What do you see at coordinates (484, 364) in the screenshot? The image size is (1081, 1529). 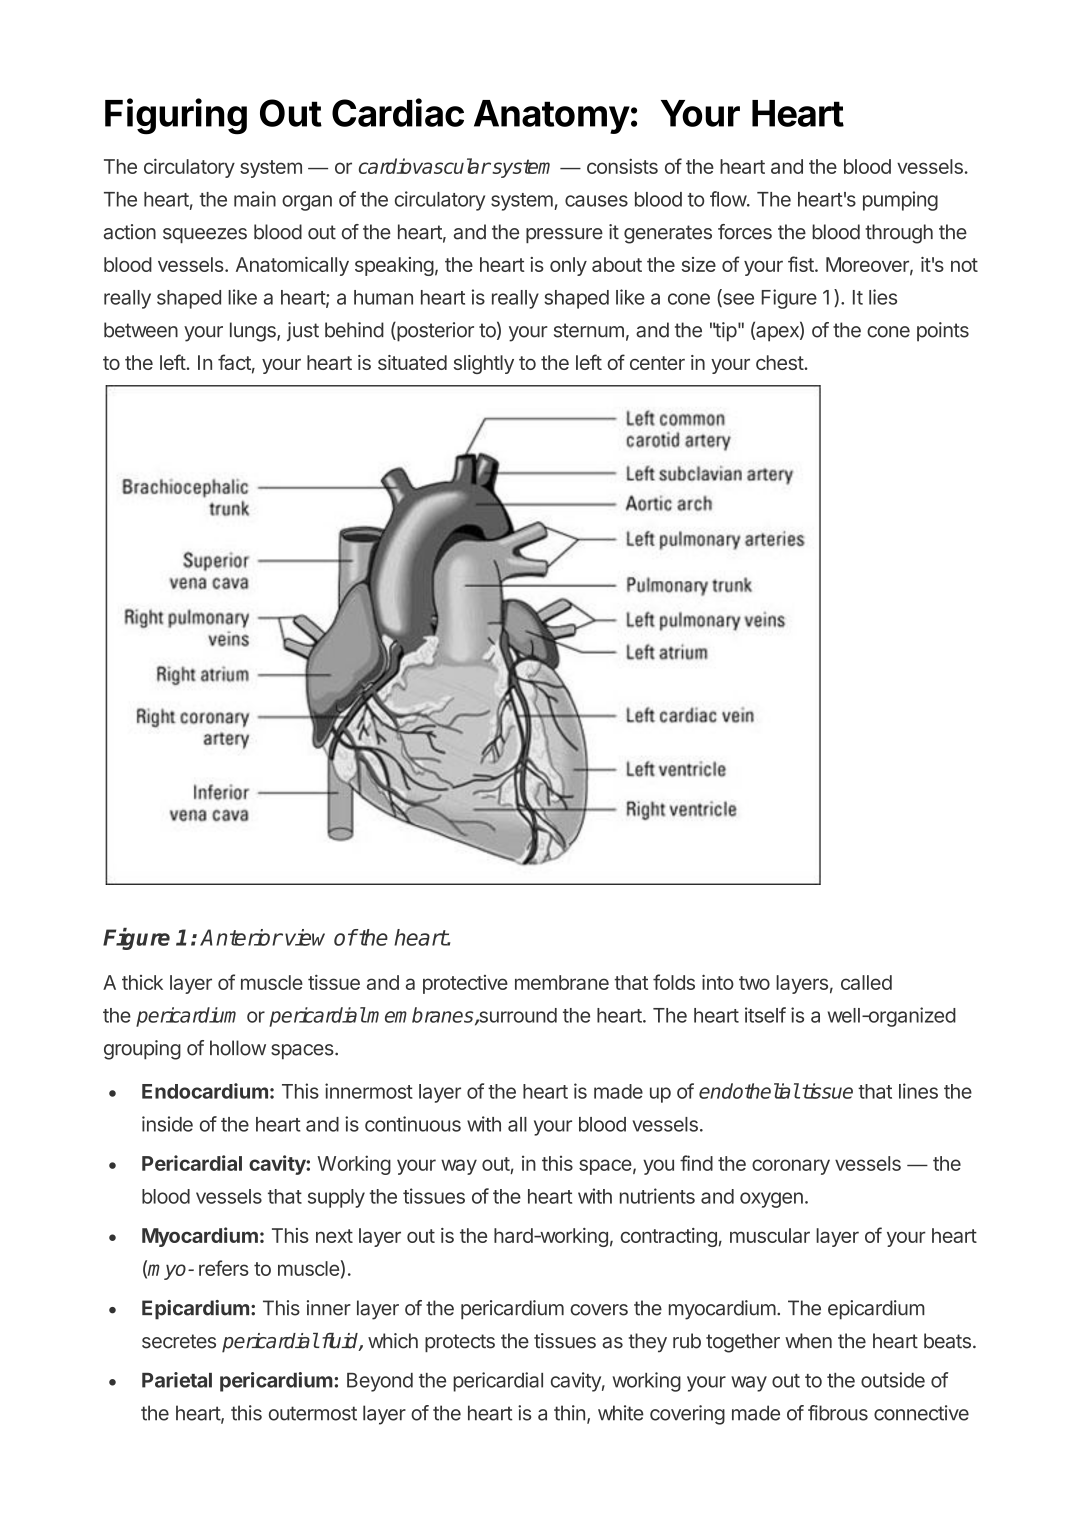 I see `slightly` at bounding box center [484, 364].
